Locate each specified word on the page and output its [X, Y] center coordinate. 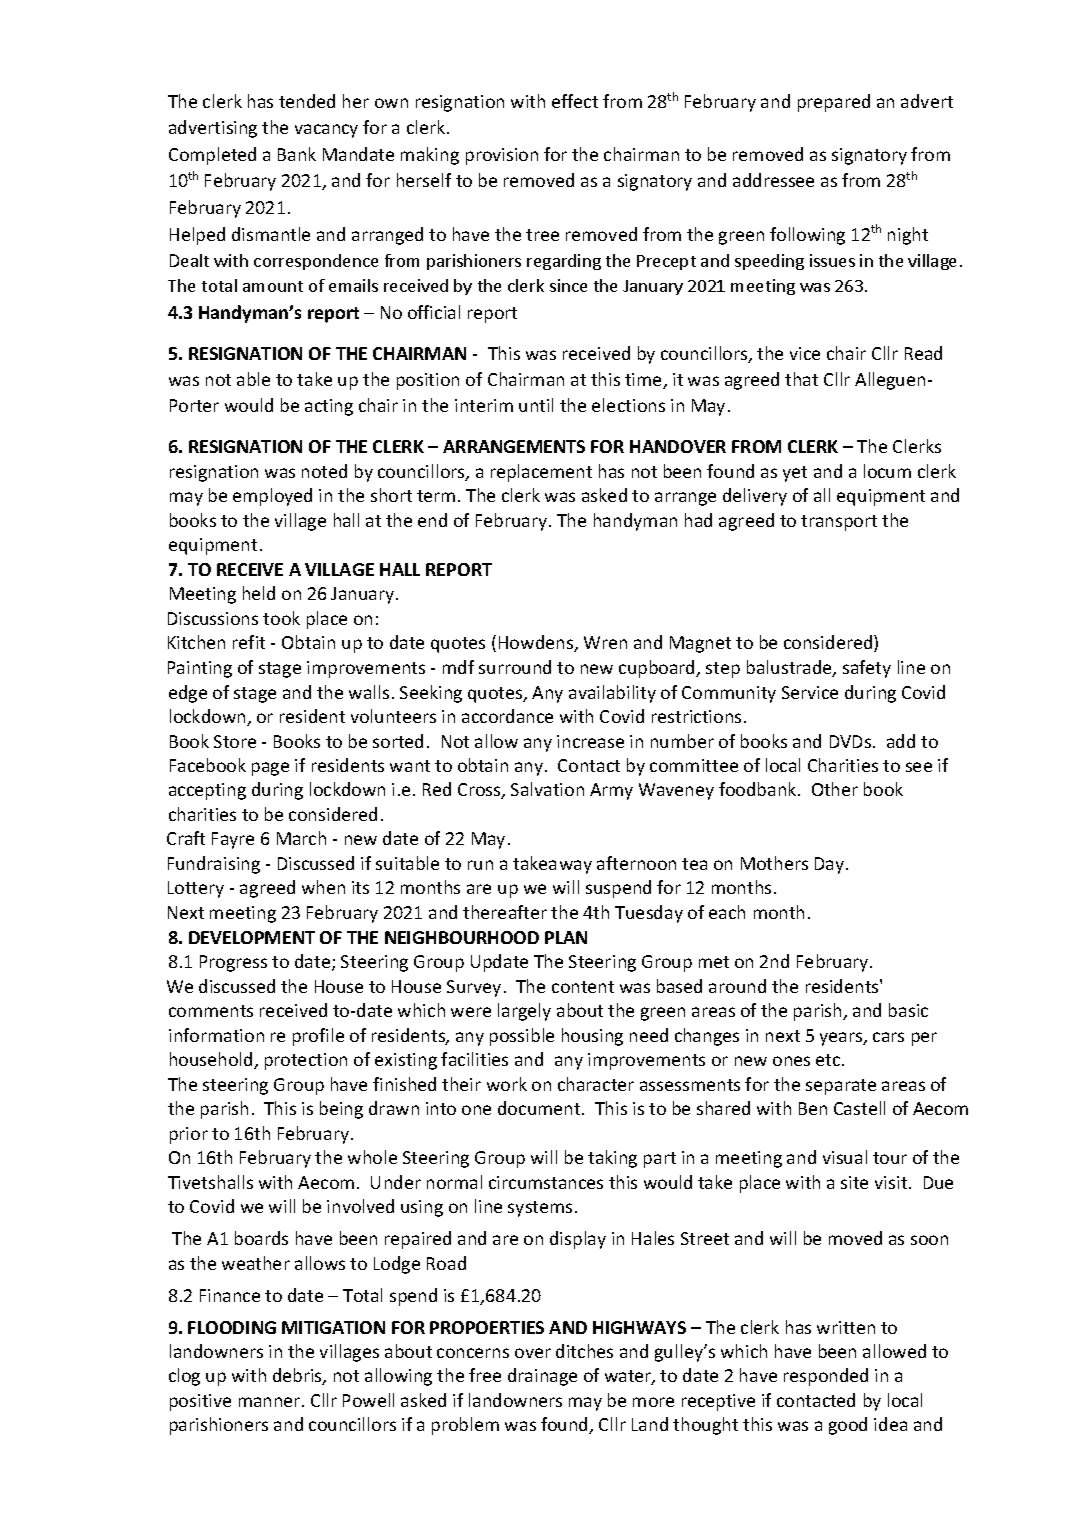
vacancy [326, 131]
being [341, 1110]
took [281, 618]
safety [867, 669]
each [727, 912]
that [801, 379]
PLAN [566, 937]
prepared [834, 103]
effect [575, 101]
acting [329, 407]
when [323, 887]
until [536, 405]
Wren [605, 642]
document [540, 1108]
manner [271, 1402]
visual [845, 1157]
